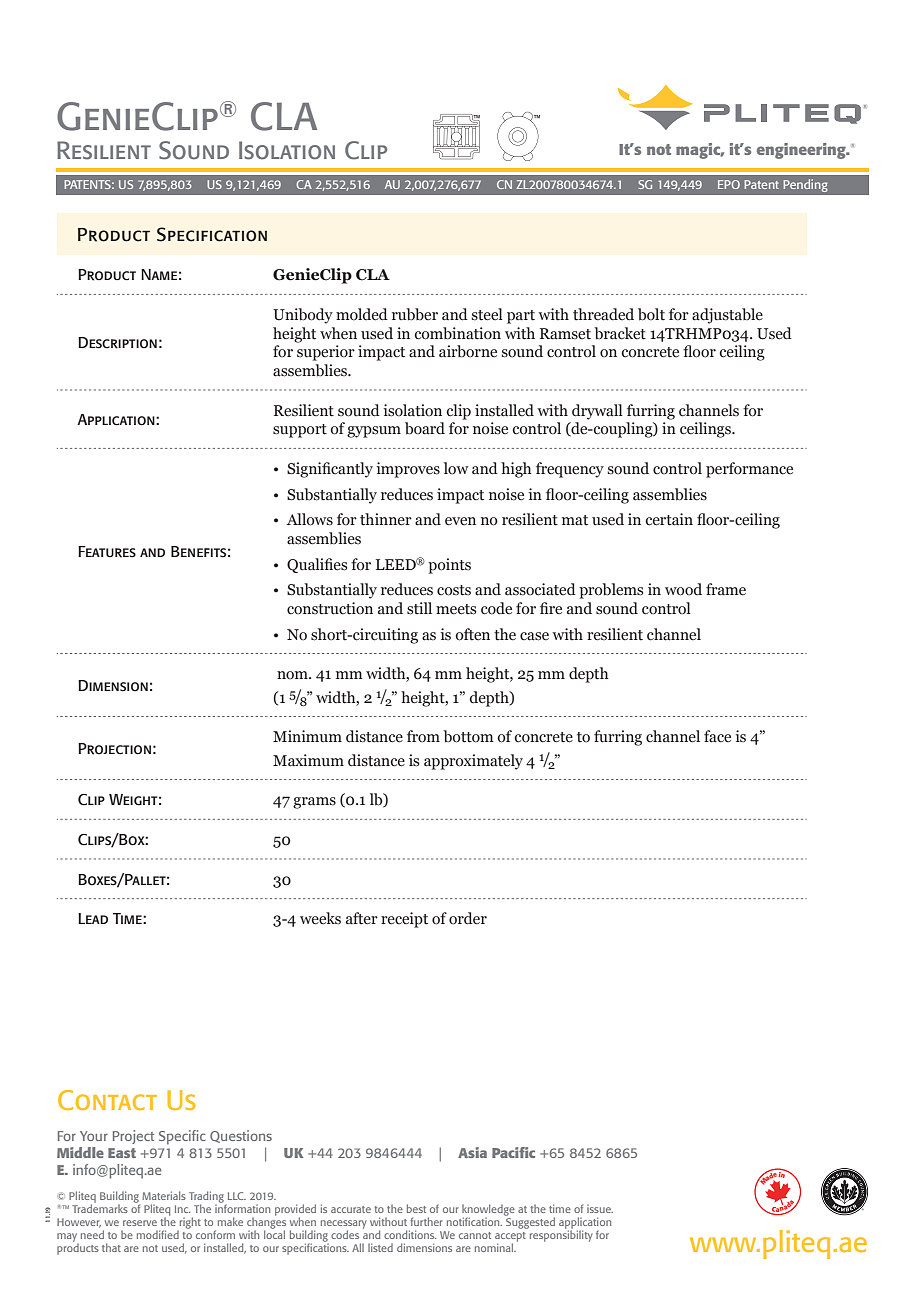 The height and width of the document is (1308, 924). I want to click on reserve, so click(140, 1223).
